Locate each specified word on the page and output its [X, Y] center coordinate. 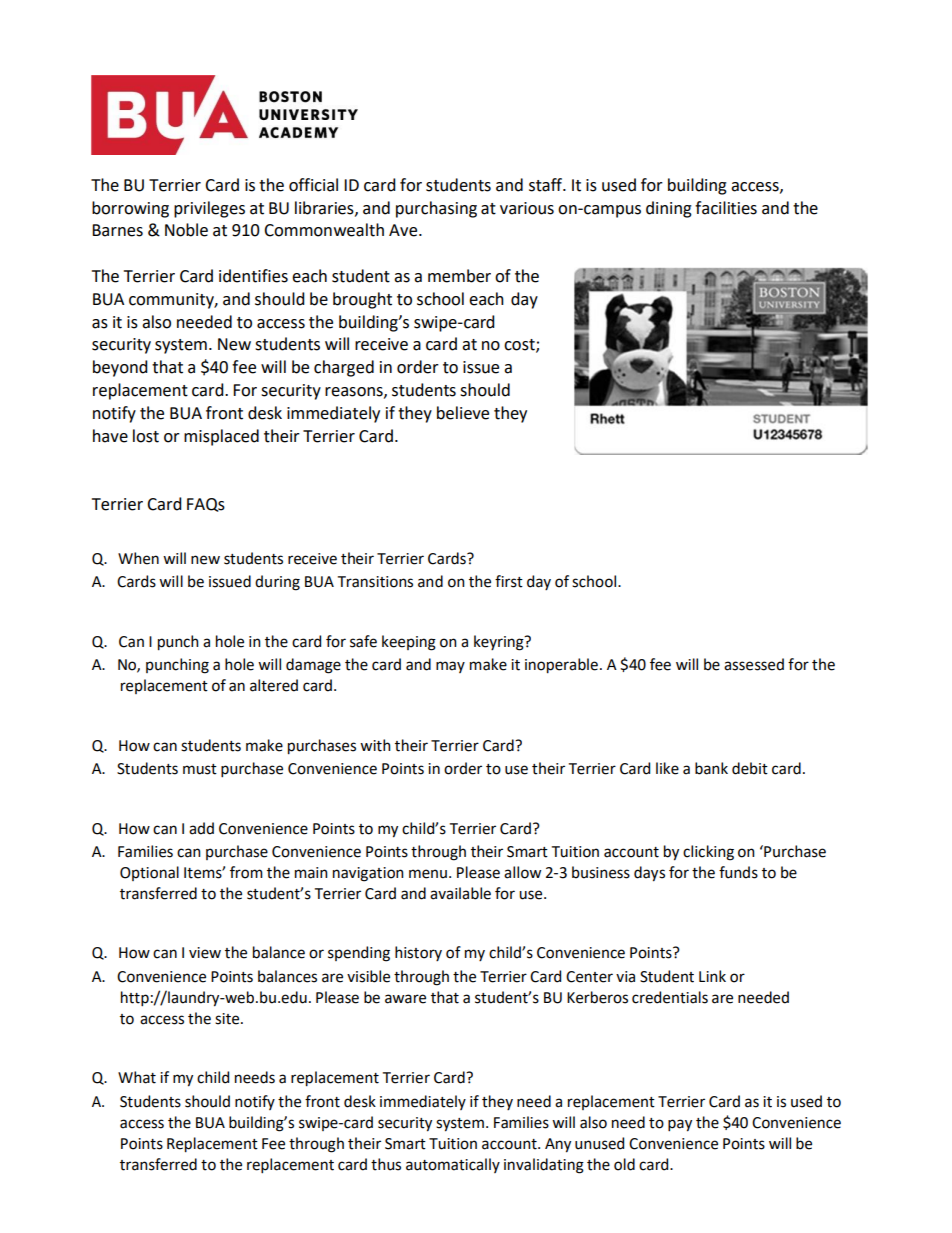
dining [669, 209]
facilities [726, 208]
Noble [186, 230]
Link [712, 976]
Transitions [375, 582]
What [137, 1077]
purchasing [436, 209]
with [375, 745]
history [418, 953]
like [667, 768]
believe [463, 413]
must [200, 769]
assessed [754, 664]
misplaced [221, 437]
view [205, 953]
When [138, 558]
